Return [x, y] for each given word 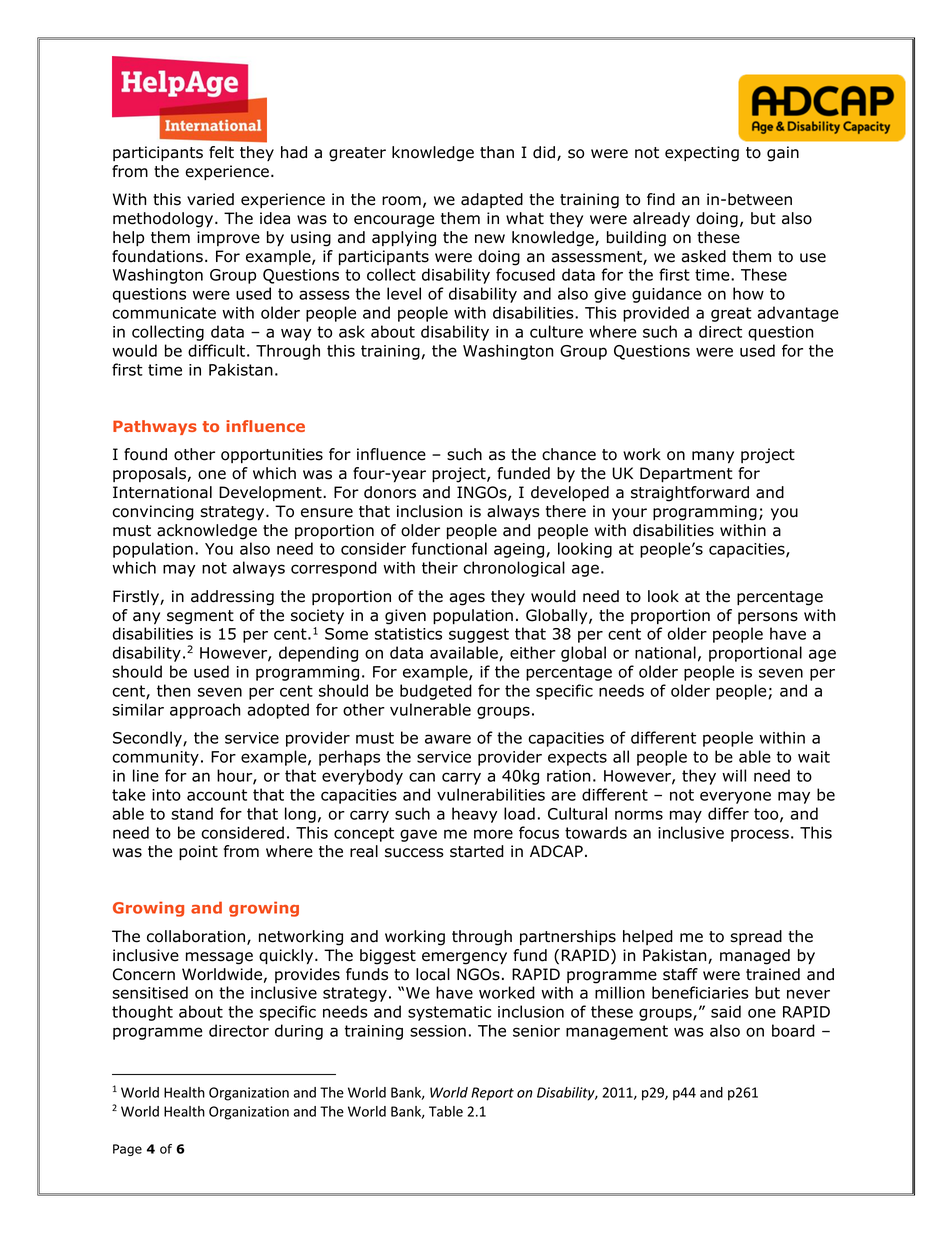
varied [210, 199]
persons [768, 618]
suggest [479, 635]
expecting [702, 154]
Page [127, 1150]
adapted [492, 200]
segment [200, 617]
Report [492, 1094]
